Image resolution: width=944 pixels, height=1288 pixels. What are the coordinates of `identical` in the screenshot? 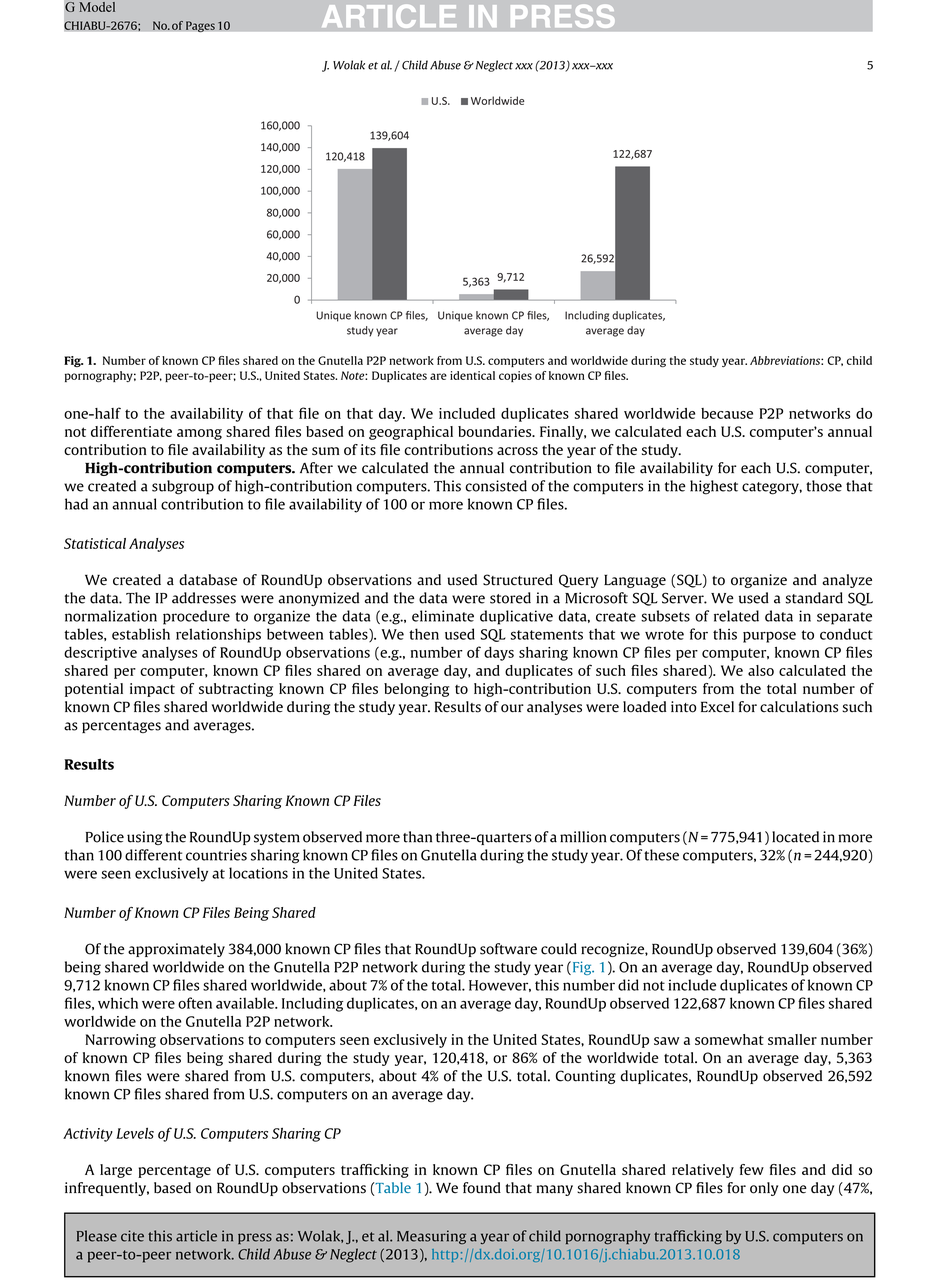 It's located at (472, 375).
